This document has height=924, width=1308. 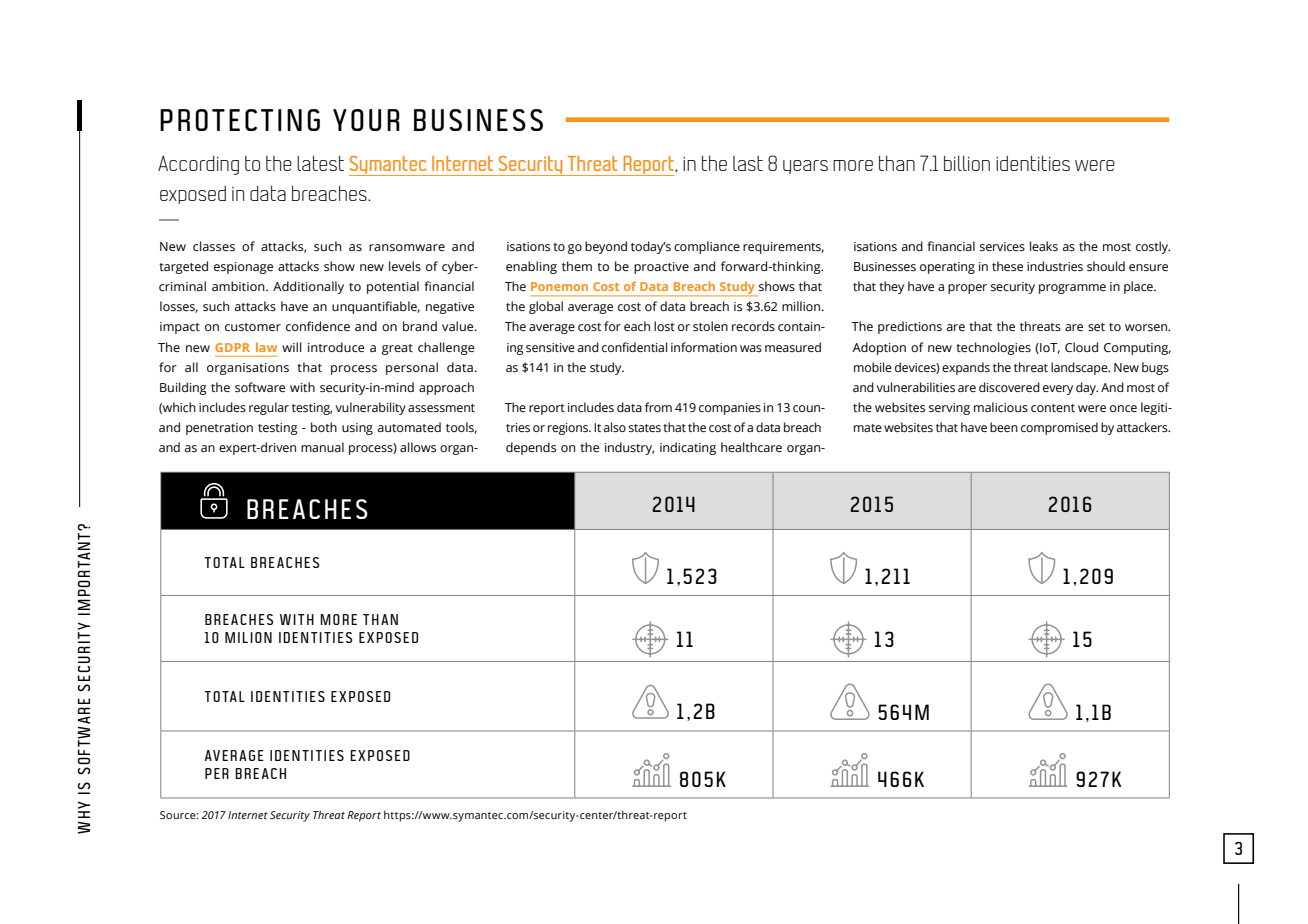 I want to click on proactive, so click(x=661, y=268).
